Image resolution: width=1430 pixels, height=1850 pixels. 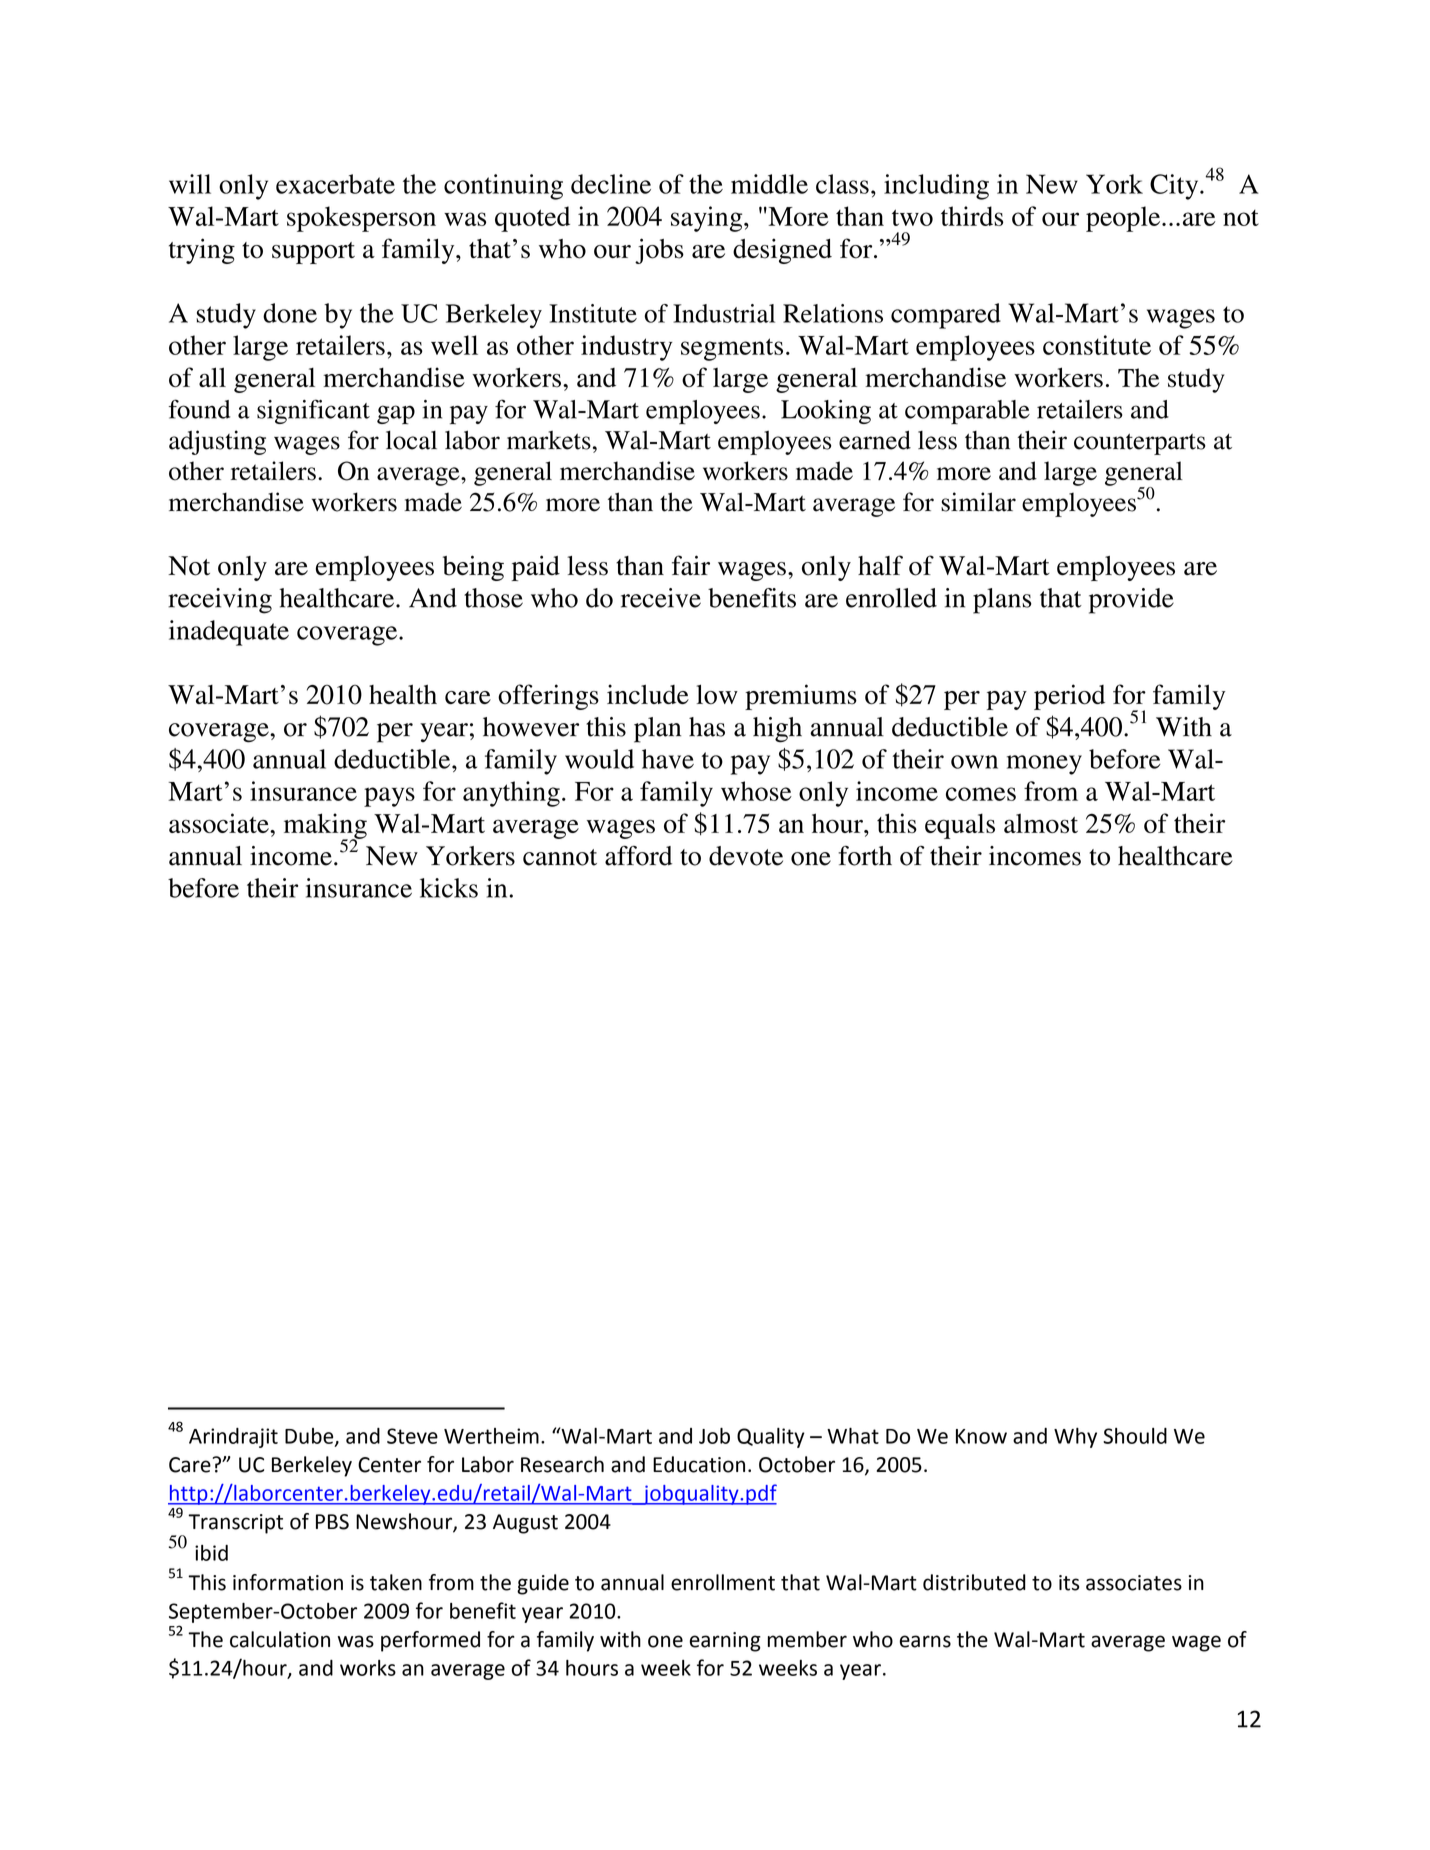 What do you see at coordinates (313, 253) in the image?
I see `support` at bounding box center [313, 253].
